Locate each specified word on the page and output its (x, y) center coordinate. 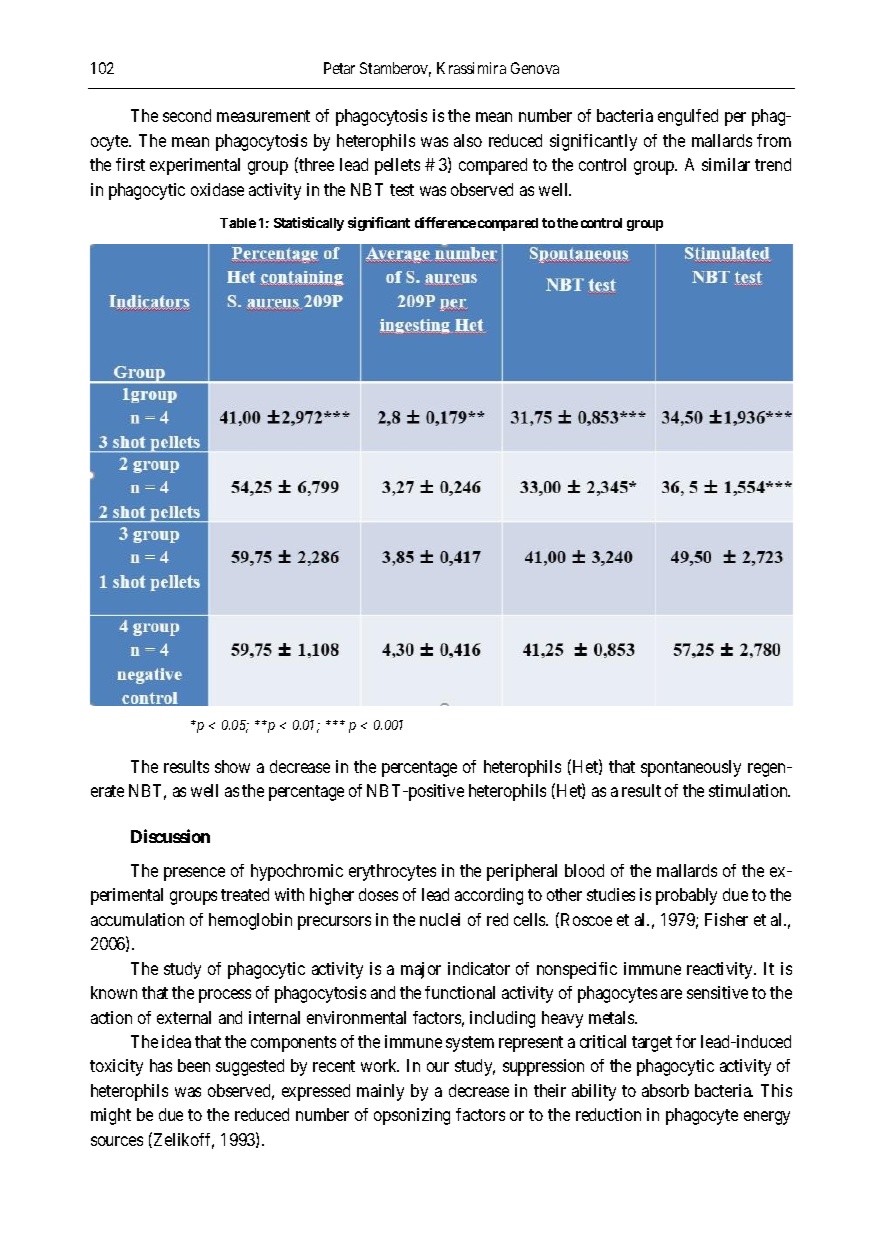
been (194, 1065)
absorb (665, 1090)
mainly (380, 1092)
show (232, 766)
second (187, 115)
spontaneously (691, 768)
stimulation (749, 790)
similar (726, 164)
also (468, 140)
